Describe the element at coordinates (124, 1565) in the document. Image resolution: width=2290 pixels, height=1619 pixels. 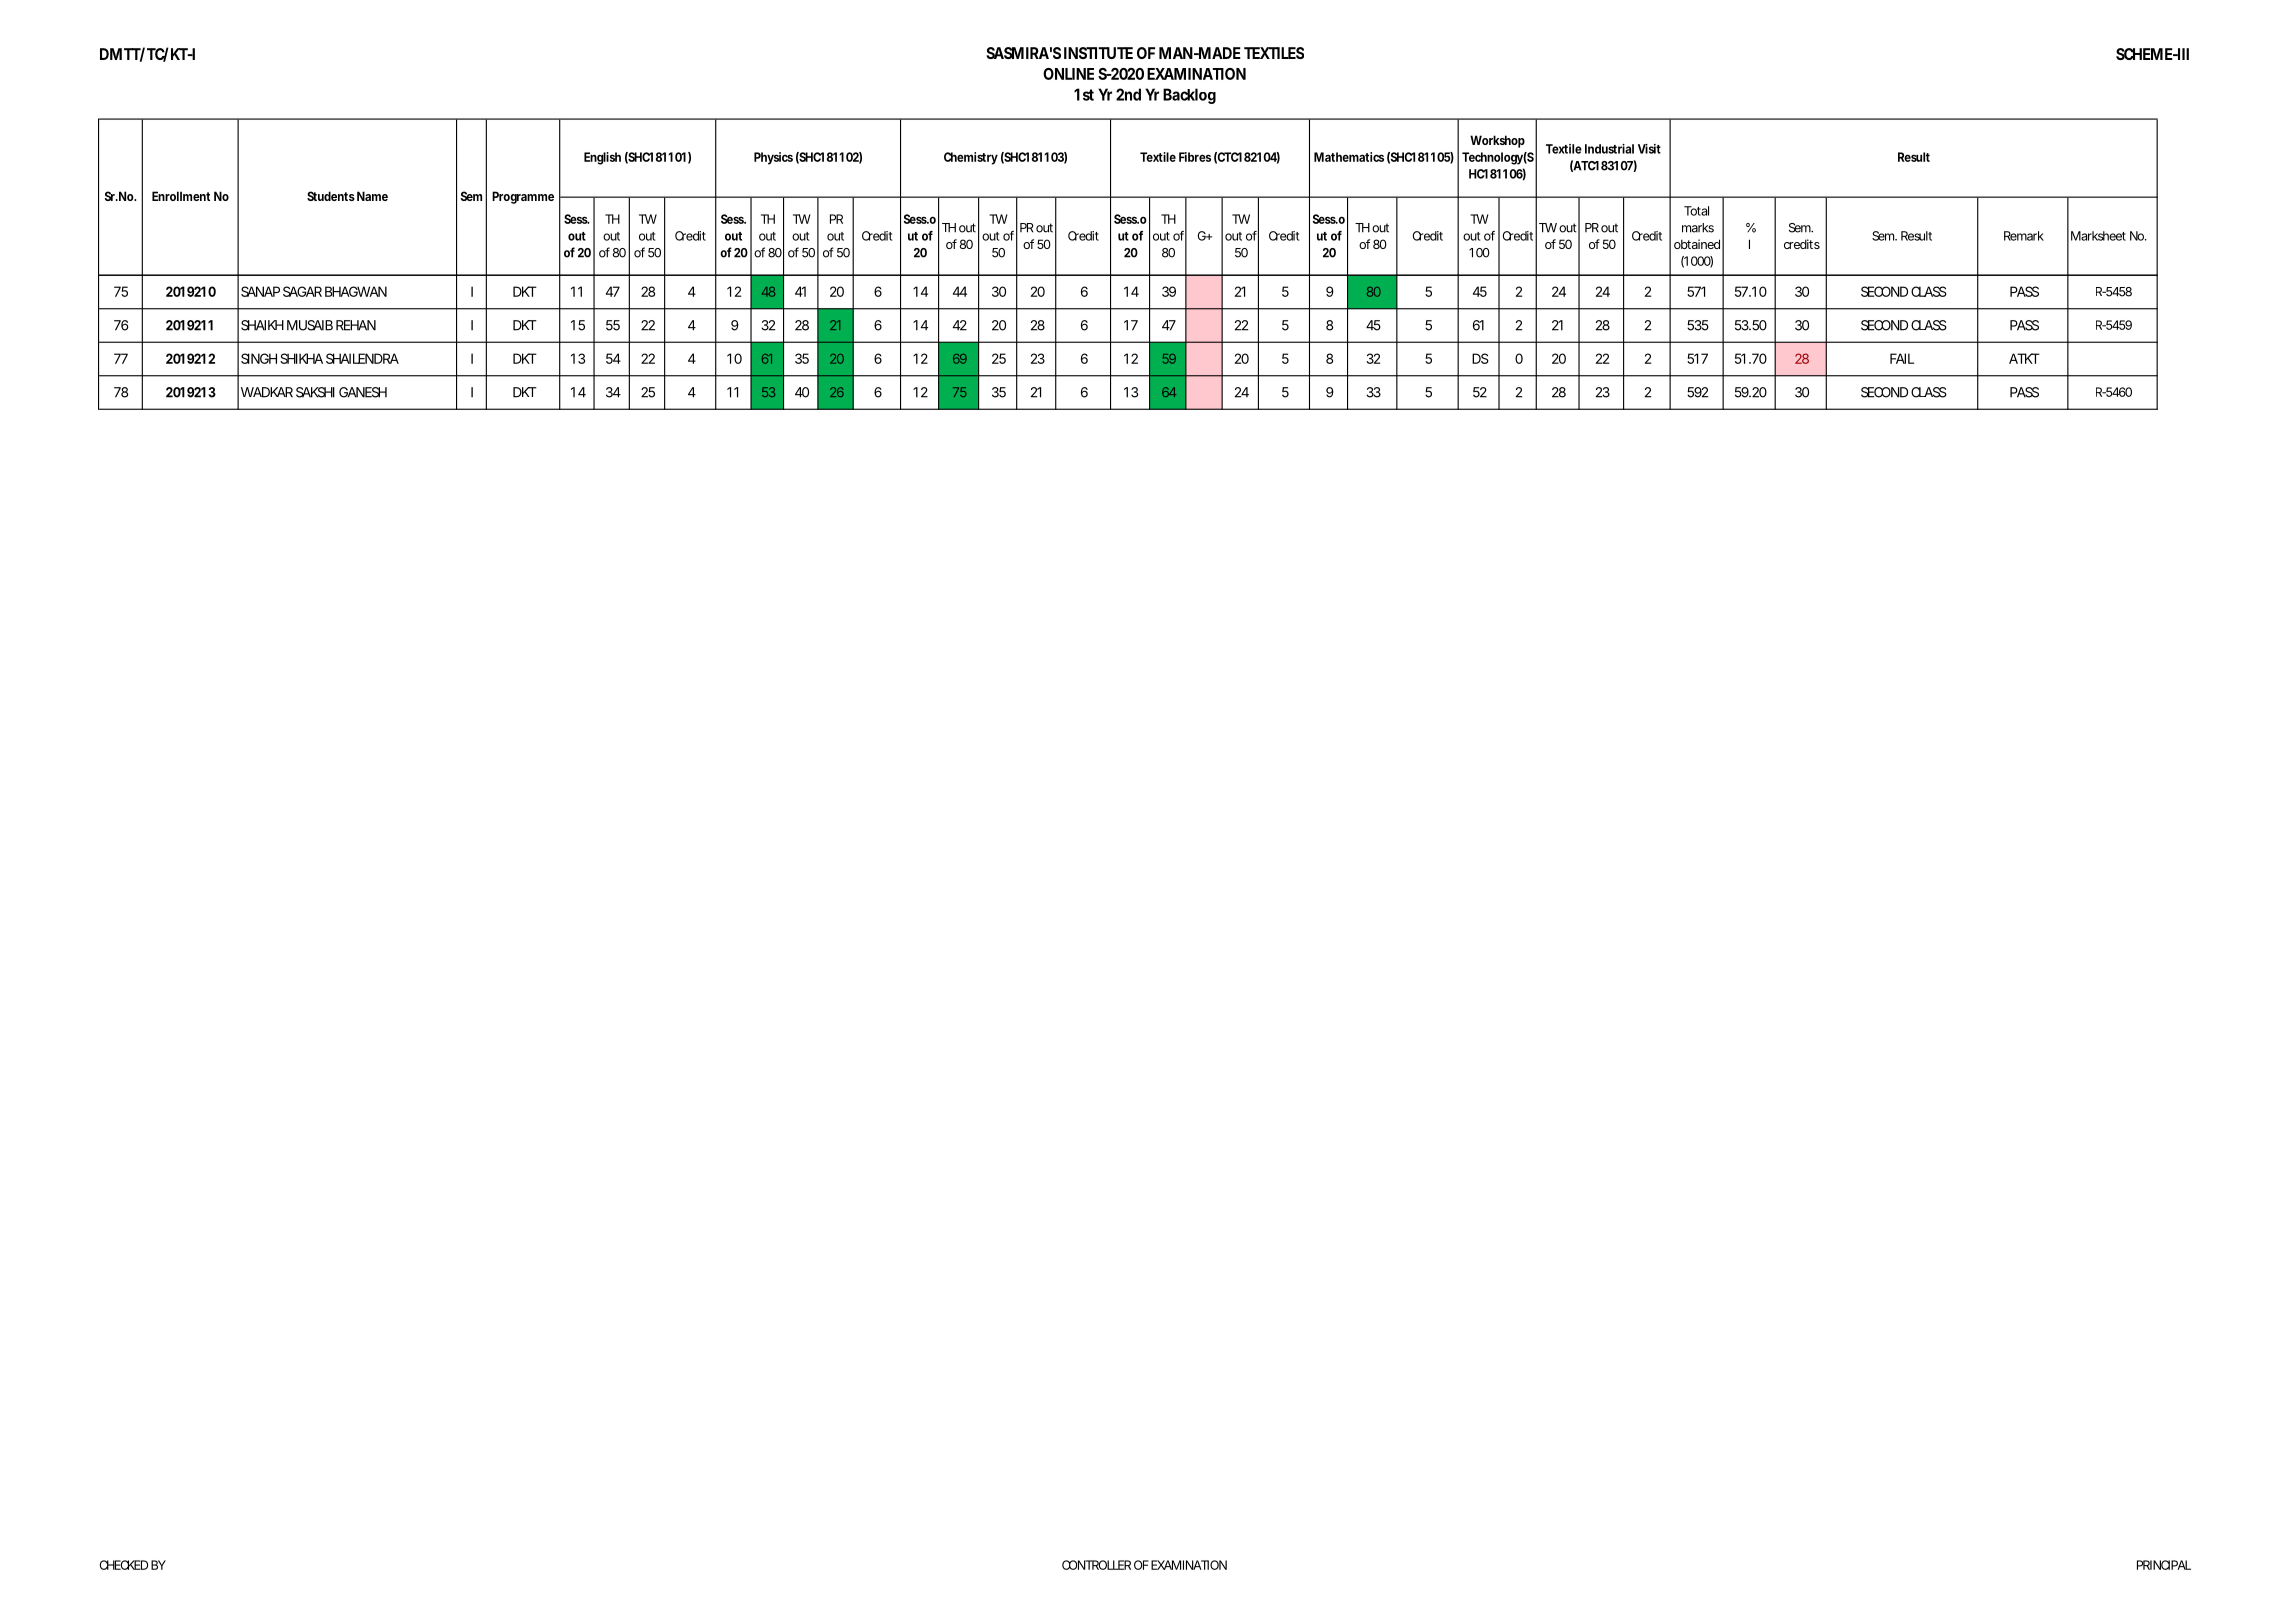
I see `CHECKED` at that location.
